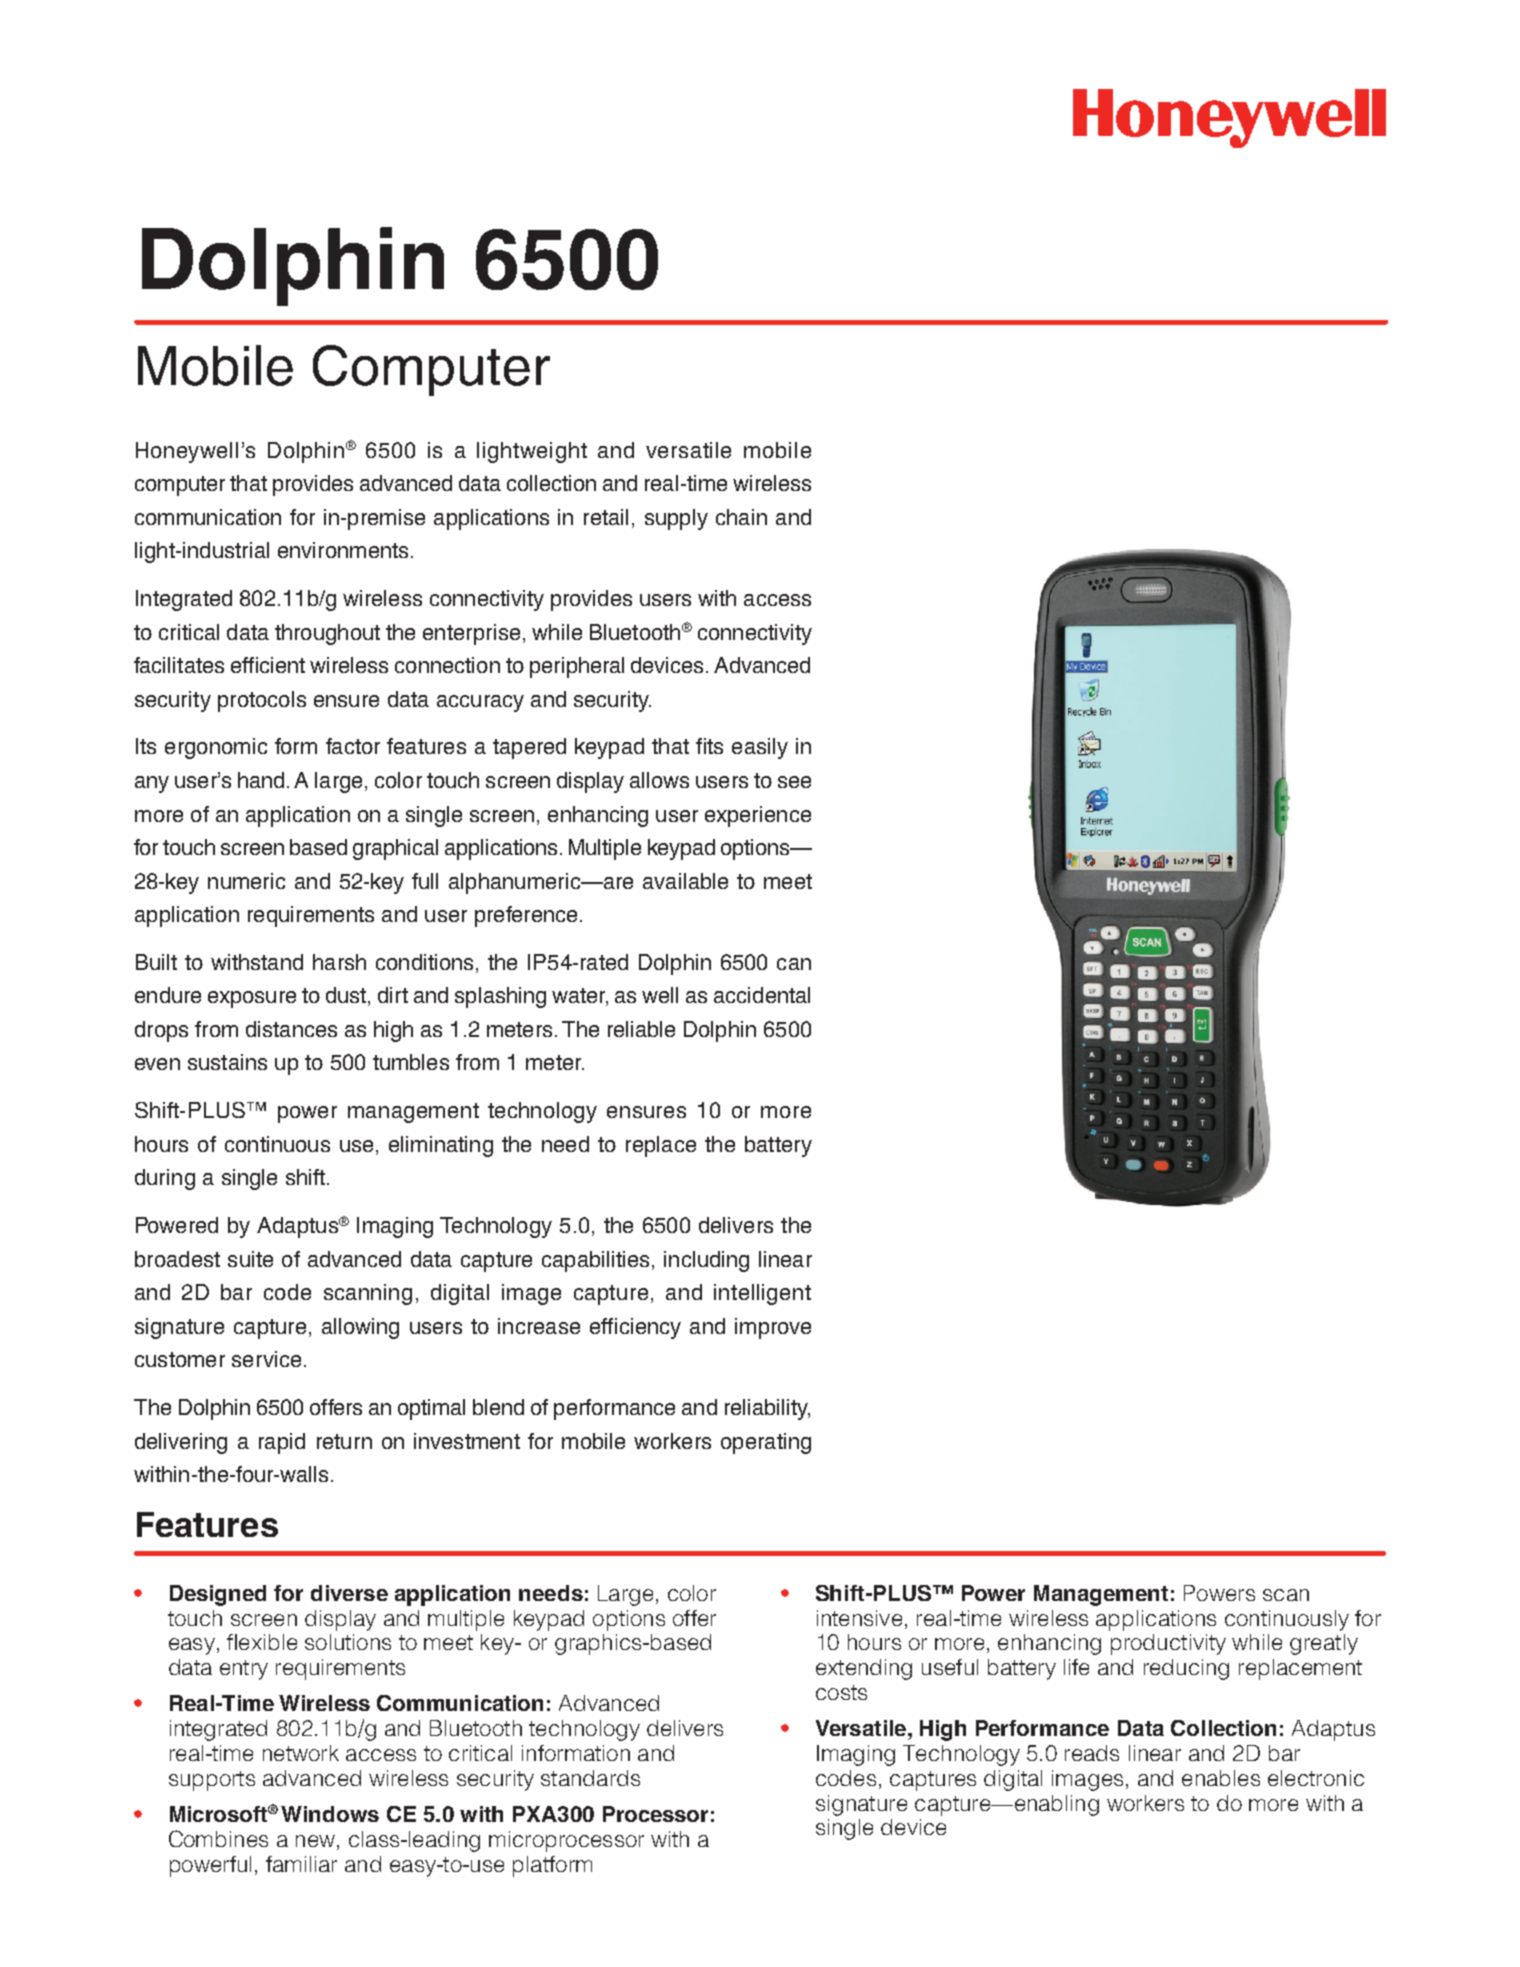 The height and width of the screenshot is (1967, 1520). What do you see at coordinates (758, 816) in the screenshot?
I see `experience` at bounding box center [758, 816].
